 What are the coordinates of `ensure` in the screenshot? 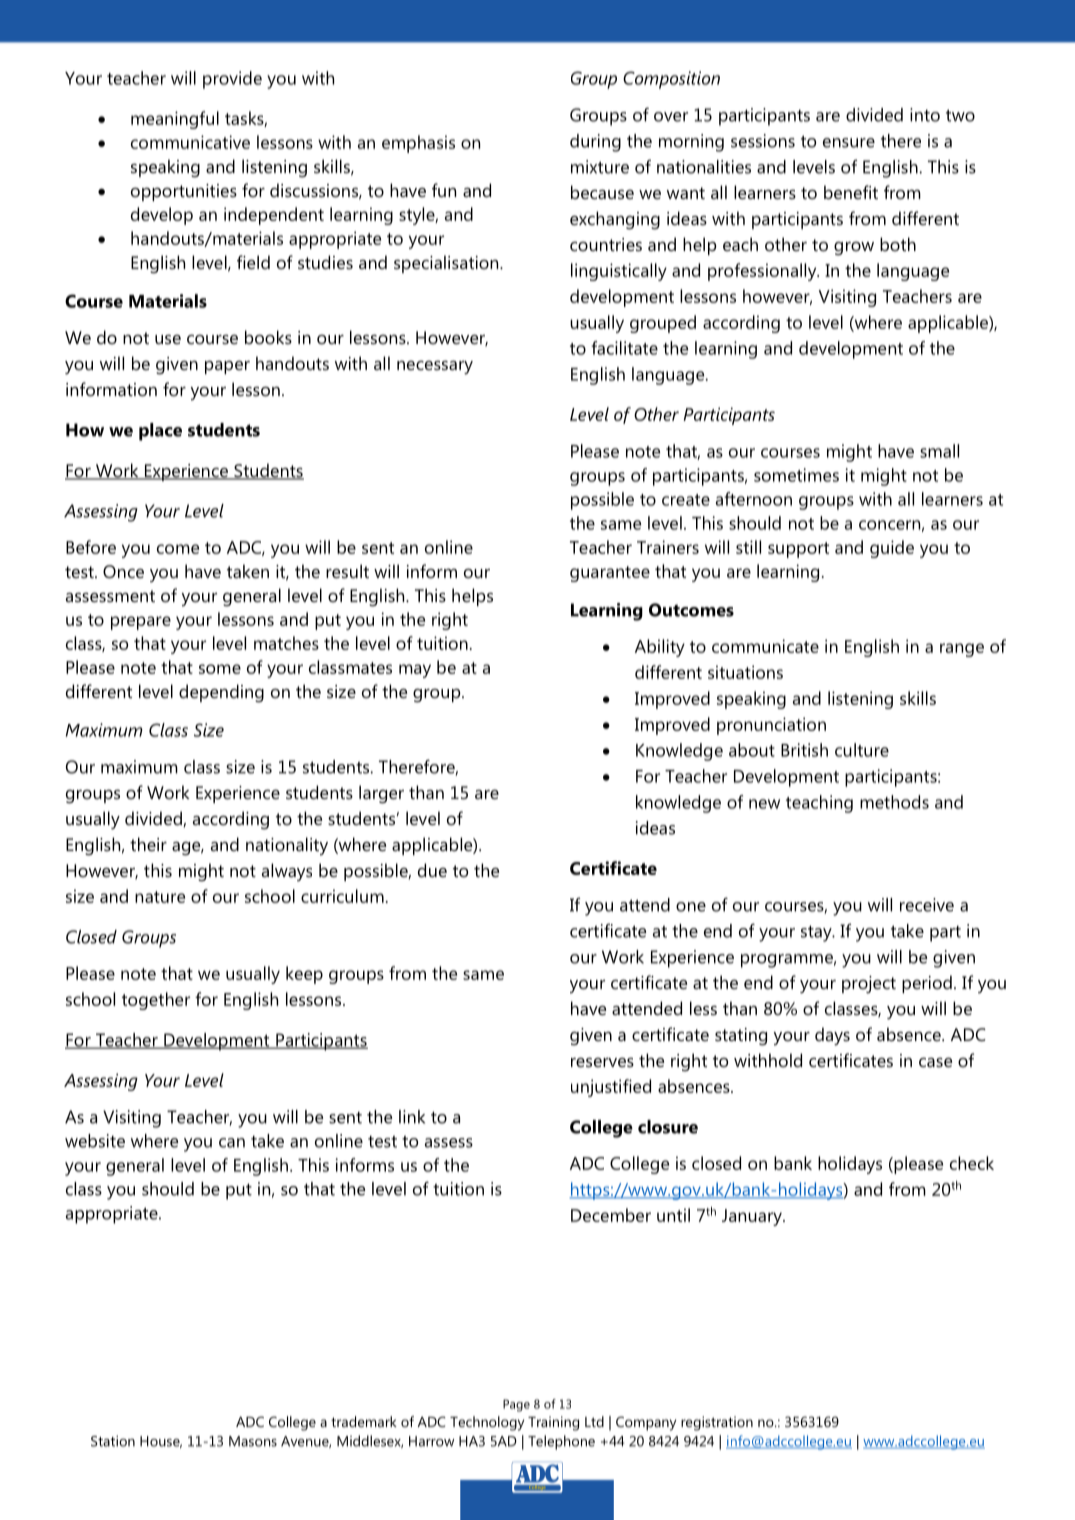 It's located at (849, 143).
